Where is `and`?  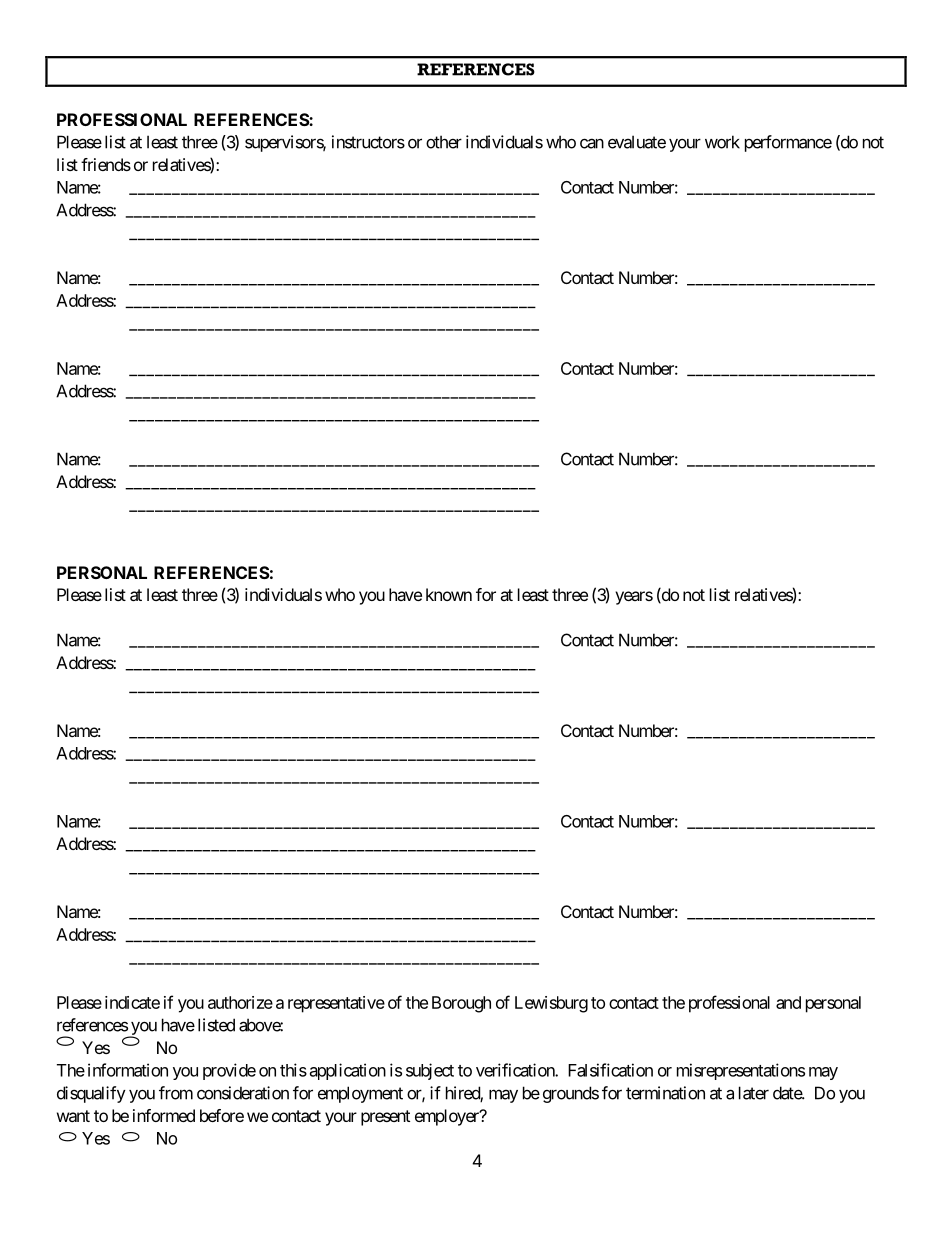
and is located at coordinates (788, 1002).
